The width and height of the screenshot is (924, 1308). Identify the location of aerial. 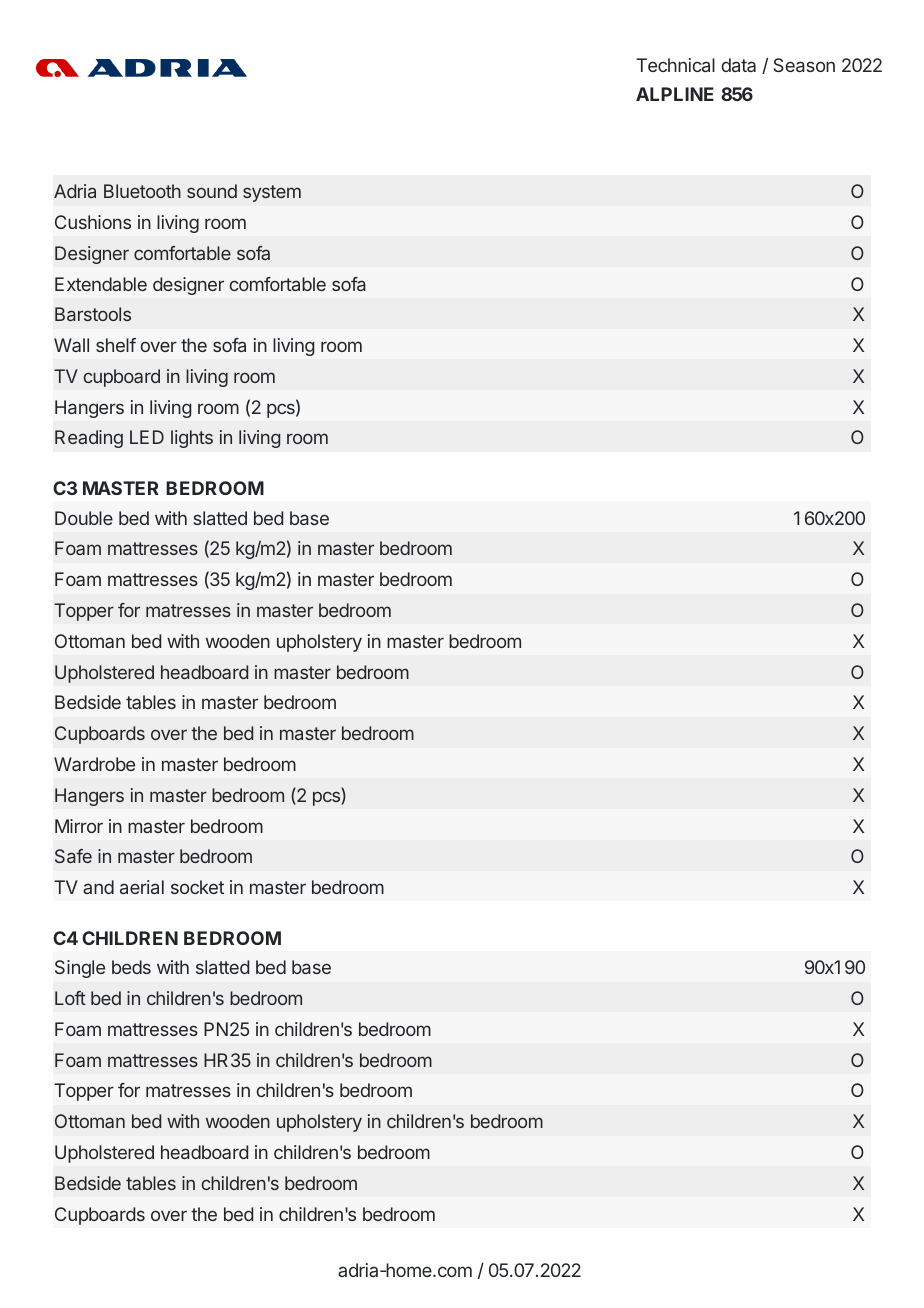
(142, 887).
